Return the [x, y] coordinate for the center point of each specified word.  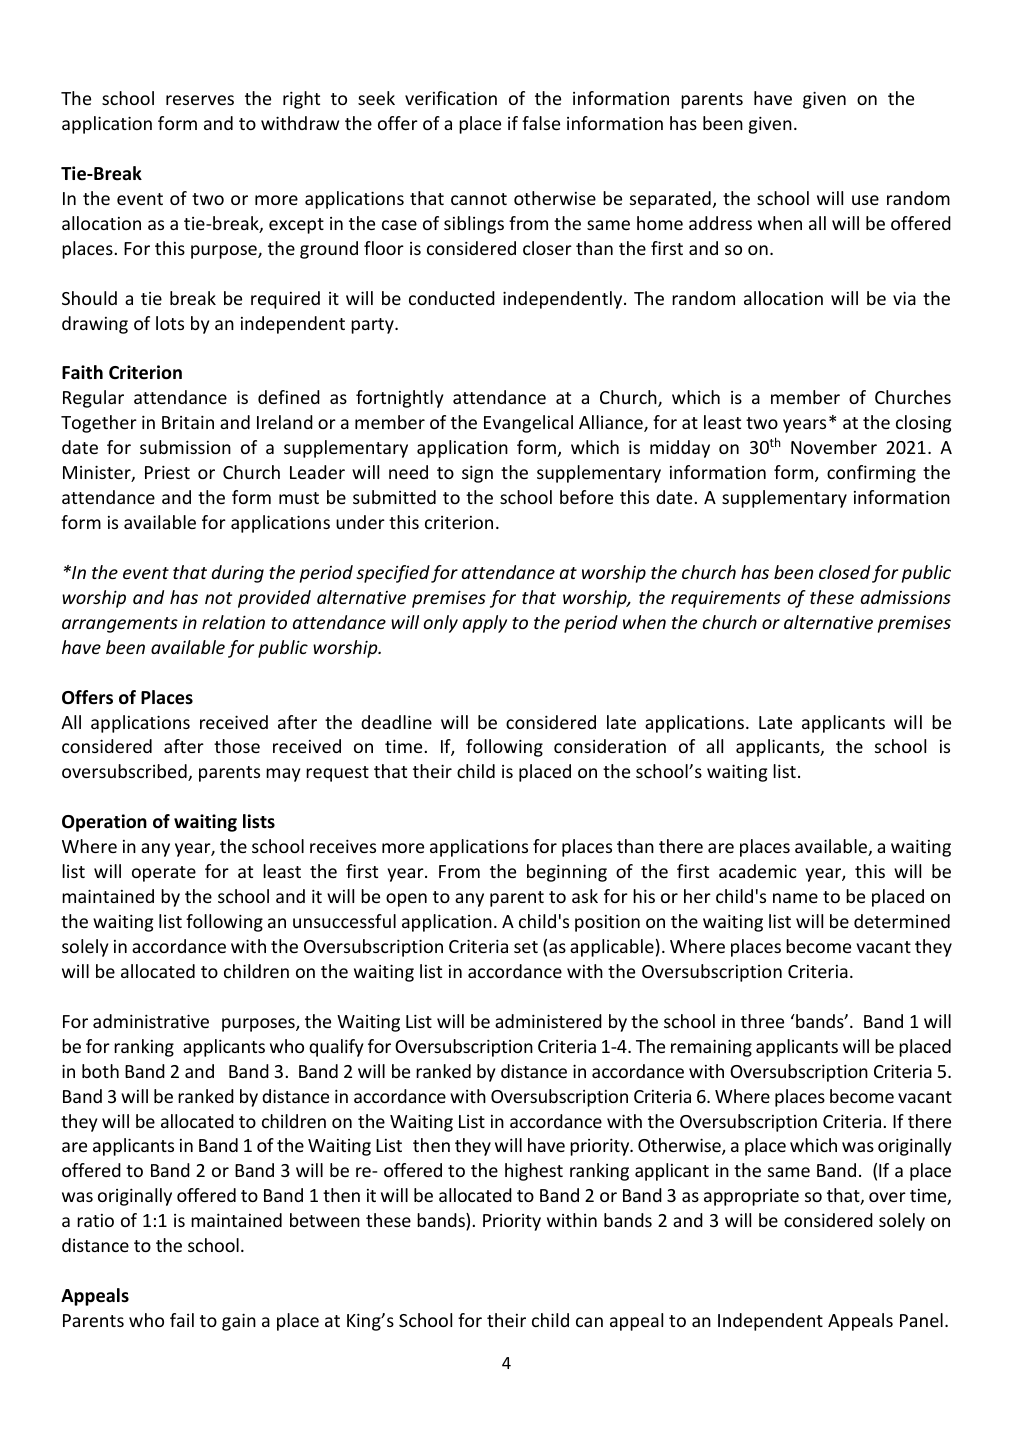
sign [477, 474]
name [795, 898]
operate [164, 874]
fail [182, 1320]
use [865, 200]
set [526, 947]
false [541, 123]
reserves [200, 100]
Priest [167, 472]
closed [844, 572]
